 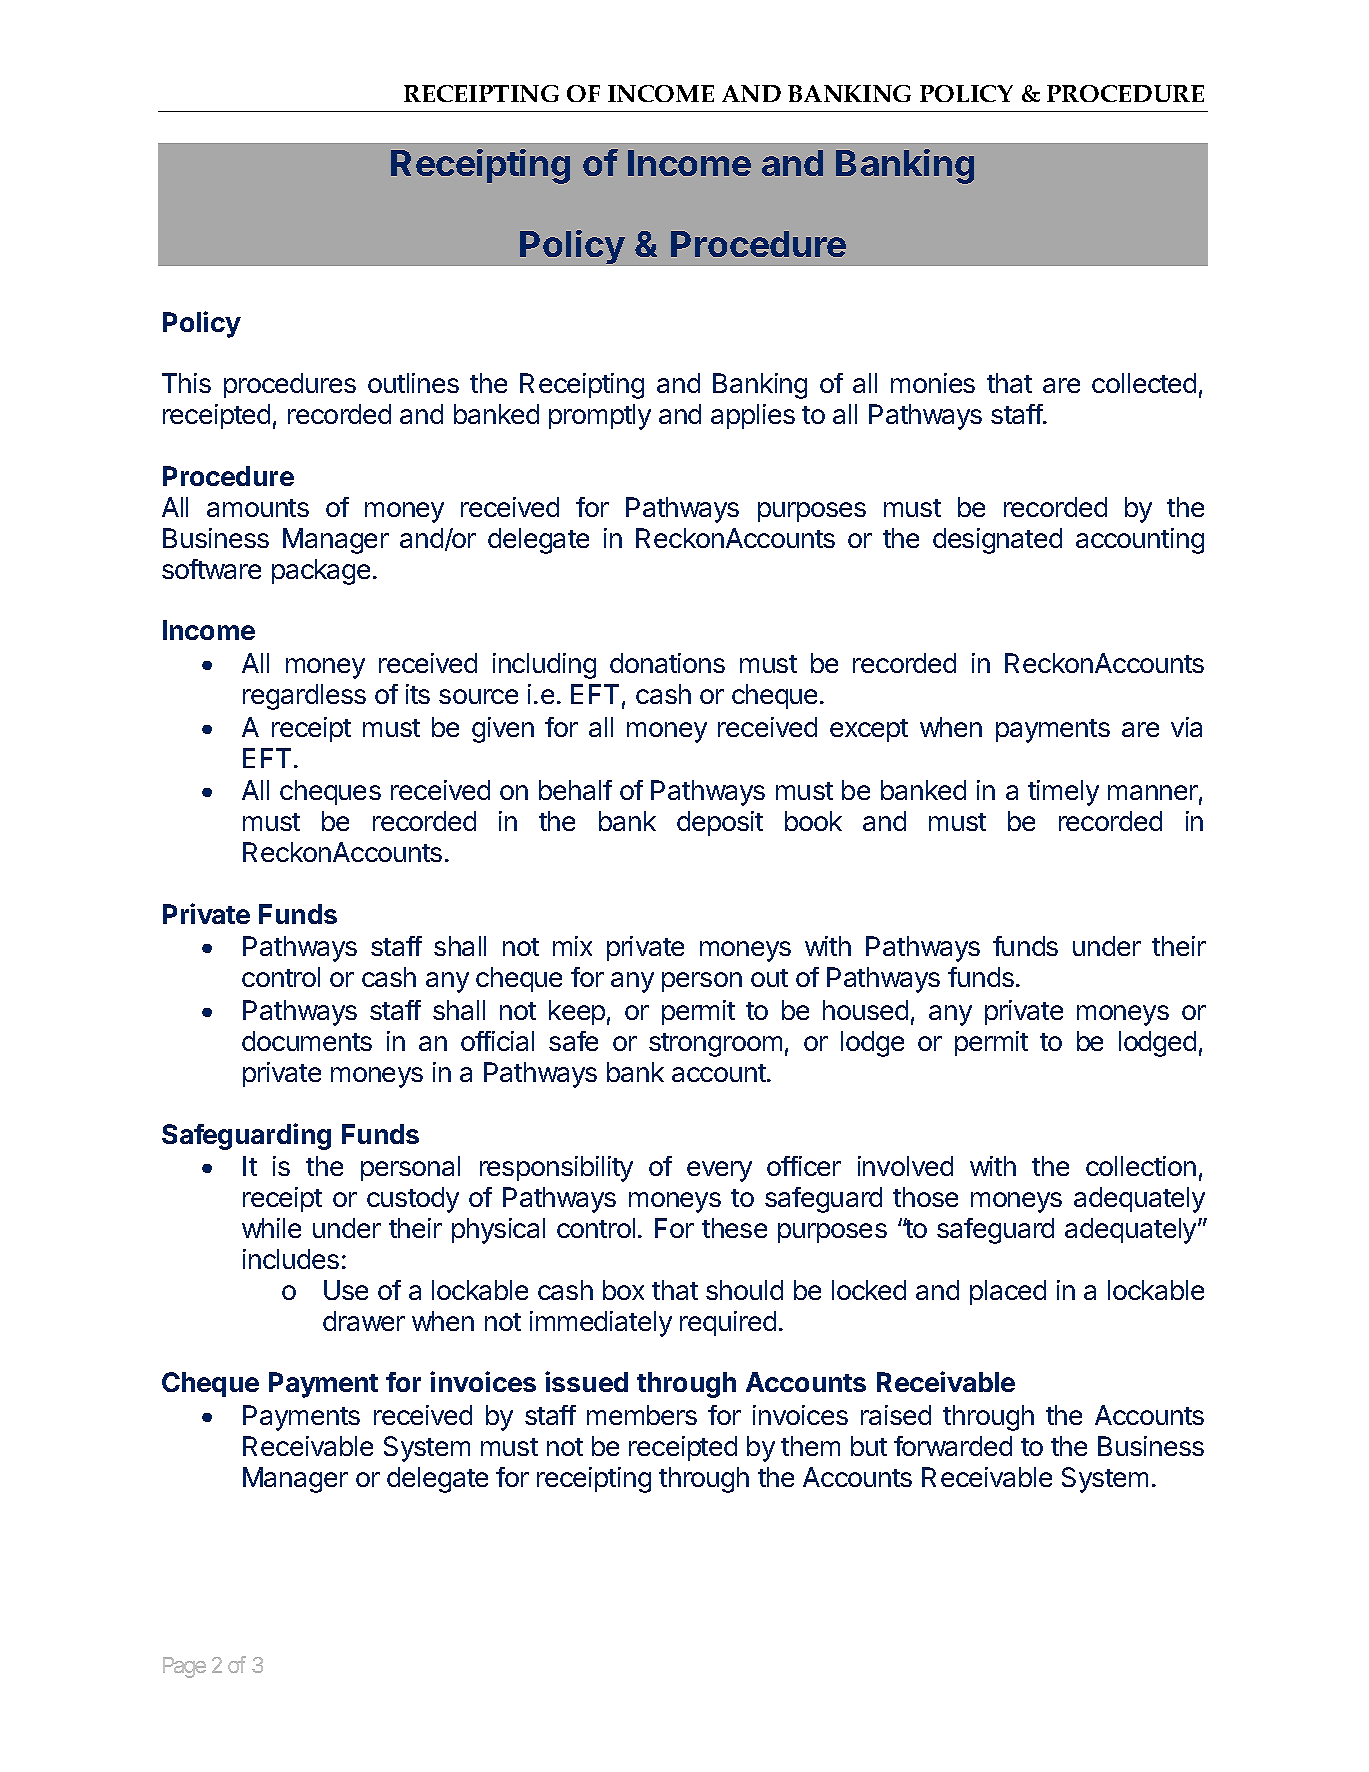 I want to click on drawer, so click(x=364, y=1321).
